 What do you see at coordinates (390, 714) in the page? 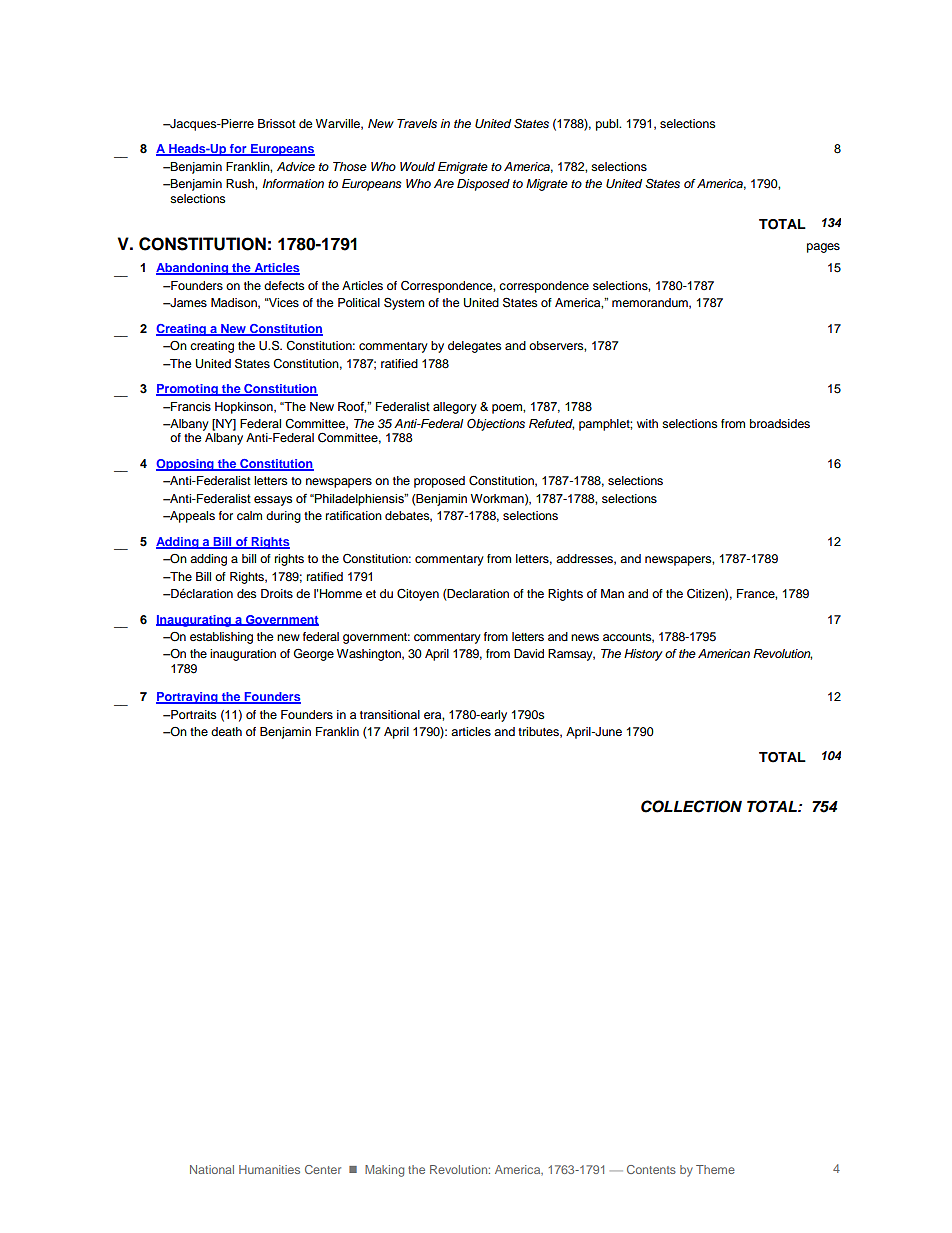
I see `transitional` at bounding box center [390, 714].
